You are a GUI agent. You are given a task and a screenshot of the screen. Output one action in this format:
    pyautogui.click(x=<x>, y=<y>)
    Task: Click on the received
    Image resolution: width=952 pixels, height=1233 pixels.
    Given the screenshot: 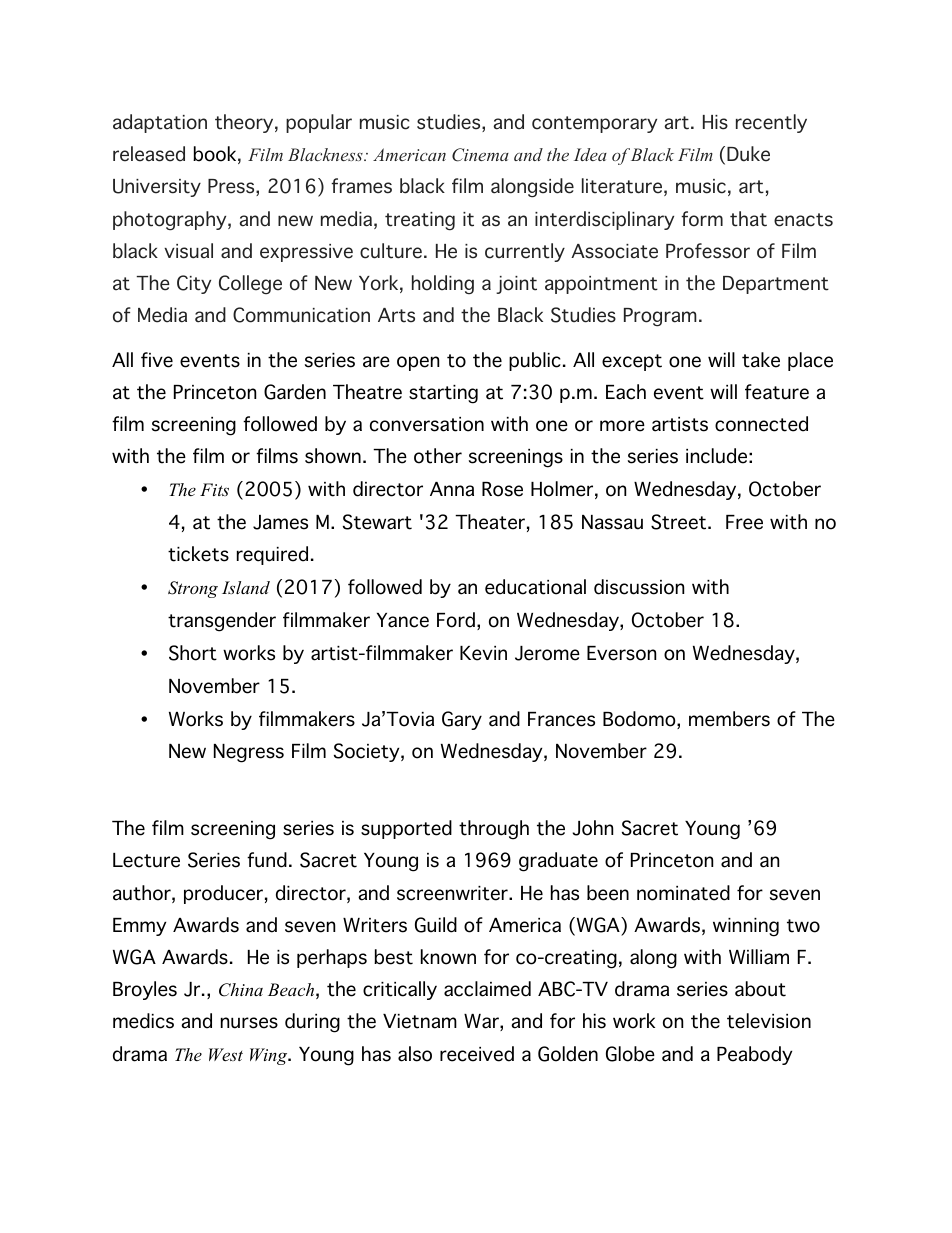 What is the action you would take?
    pyautogui.click(x=477, y=1054)
